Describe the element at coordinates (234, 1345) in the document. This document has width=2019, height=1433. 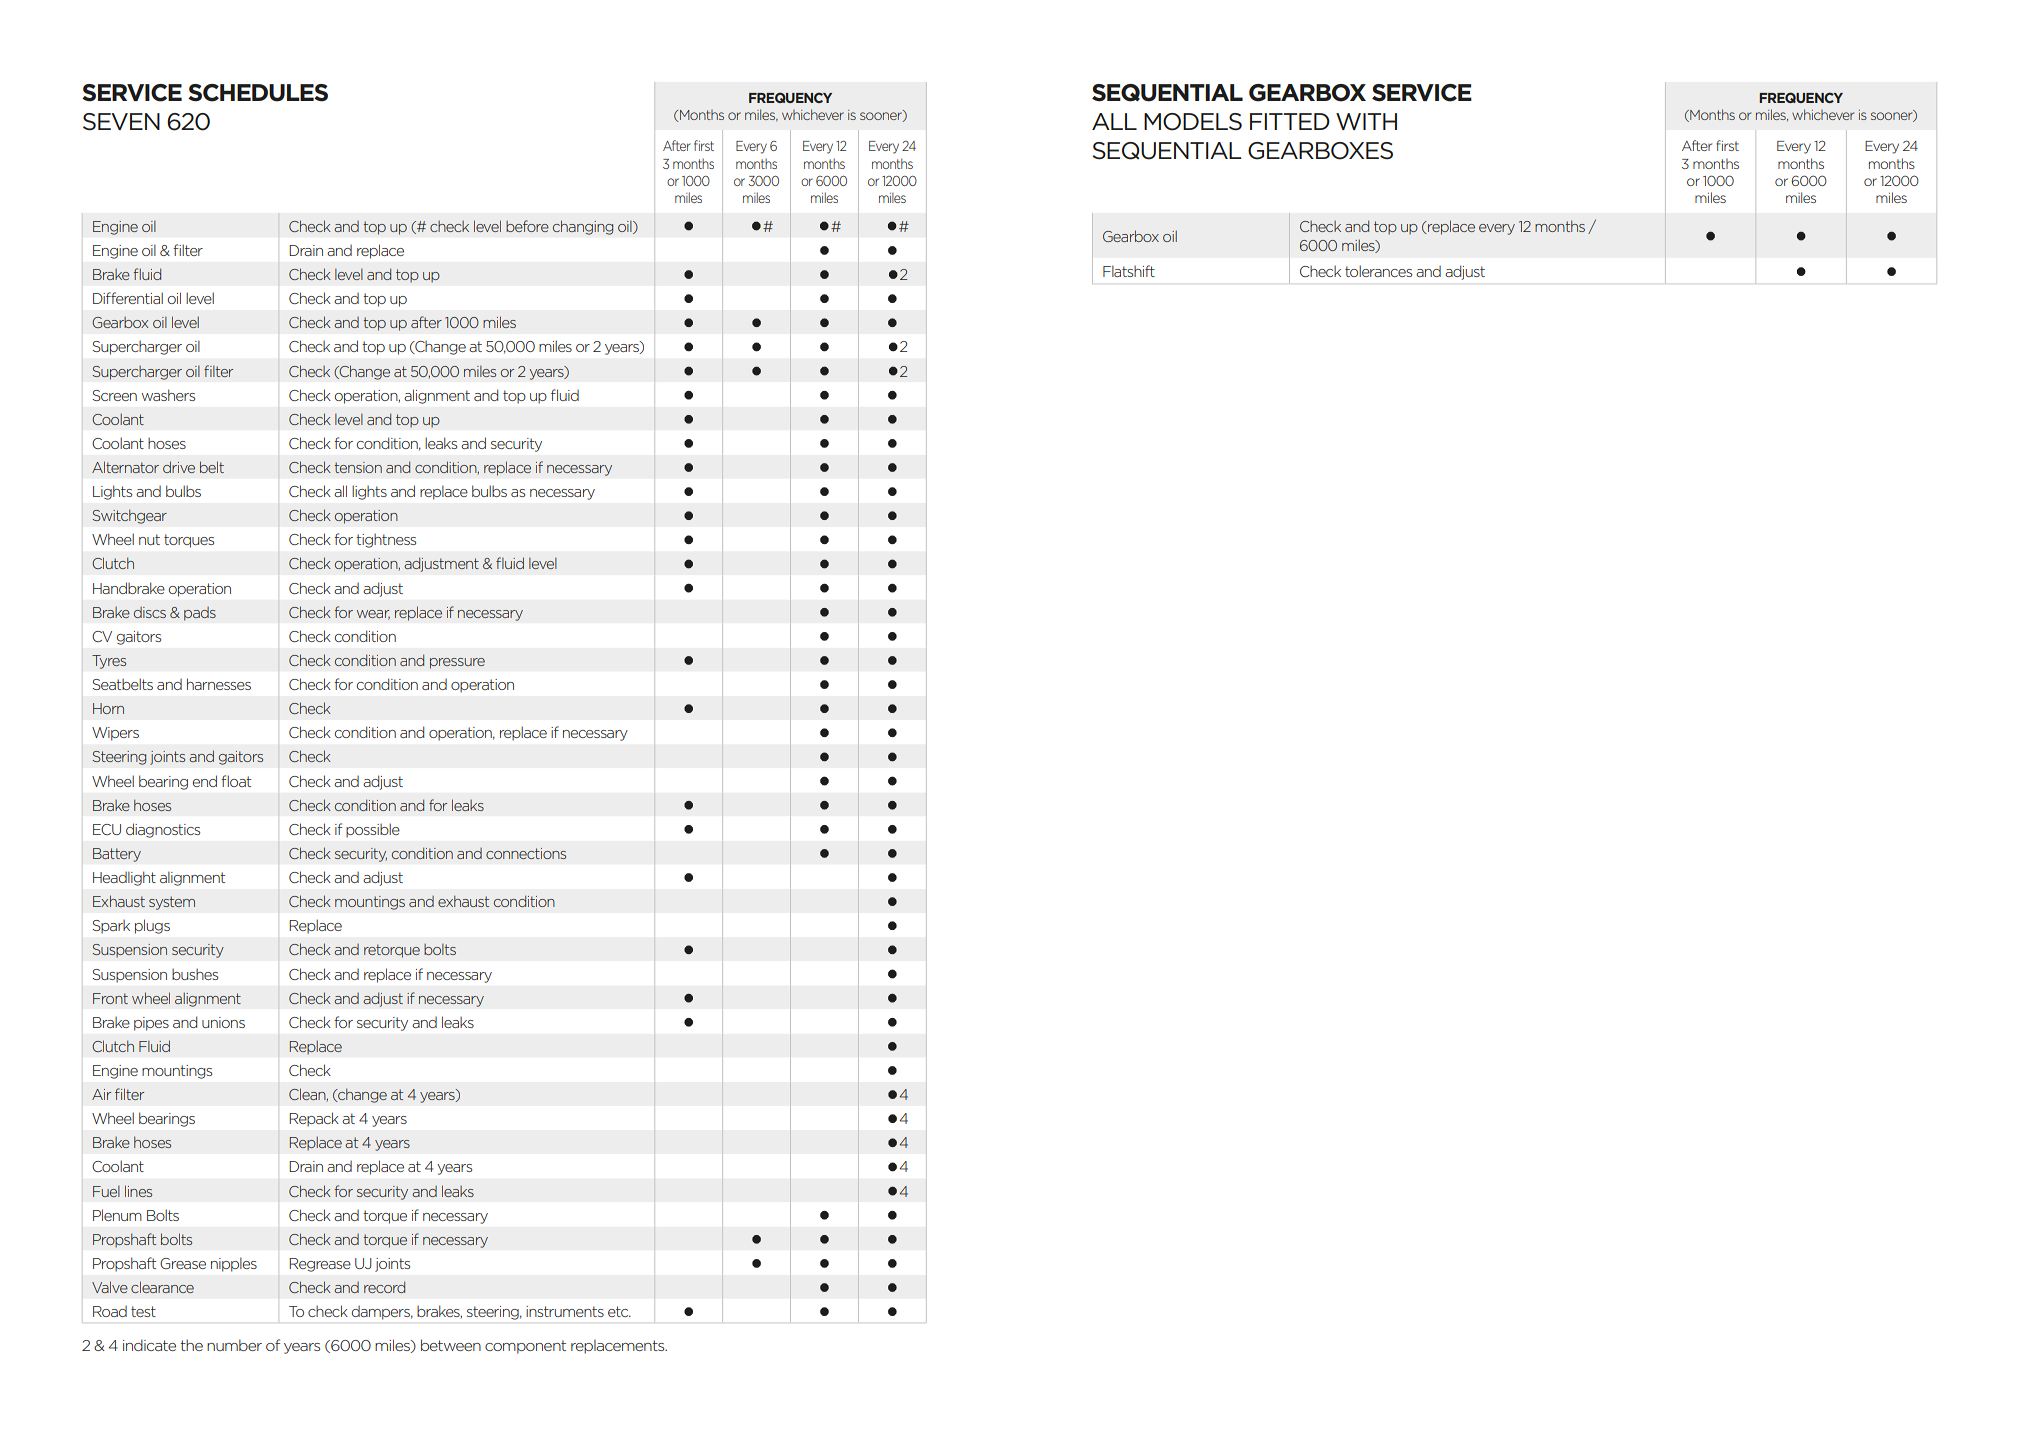
I see `number` at that location.
